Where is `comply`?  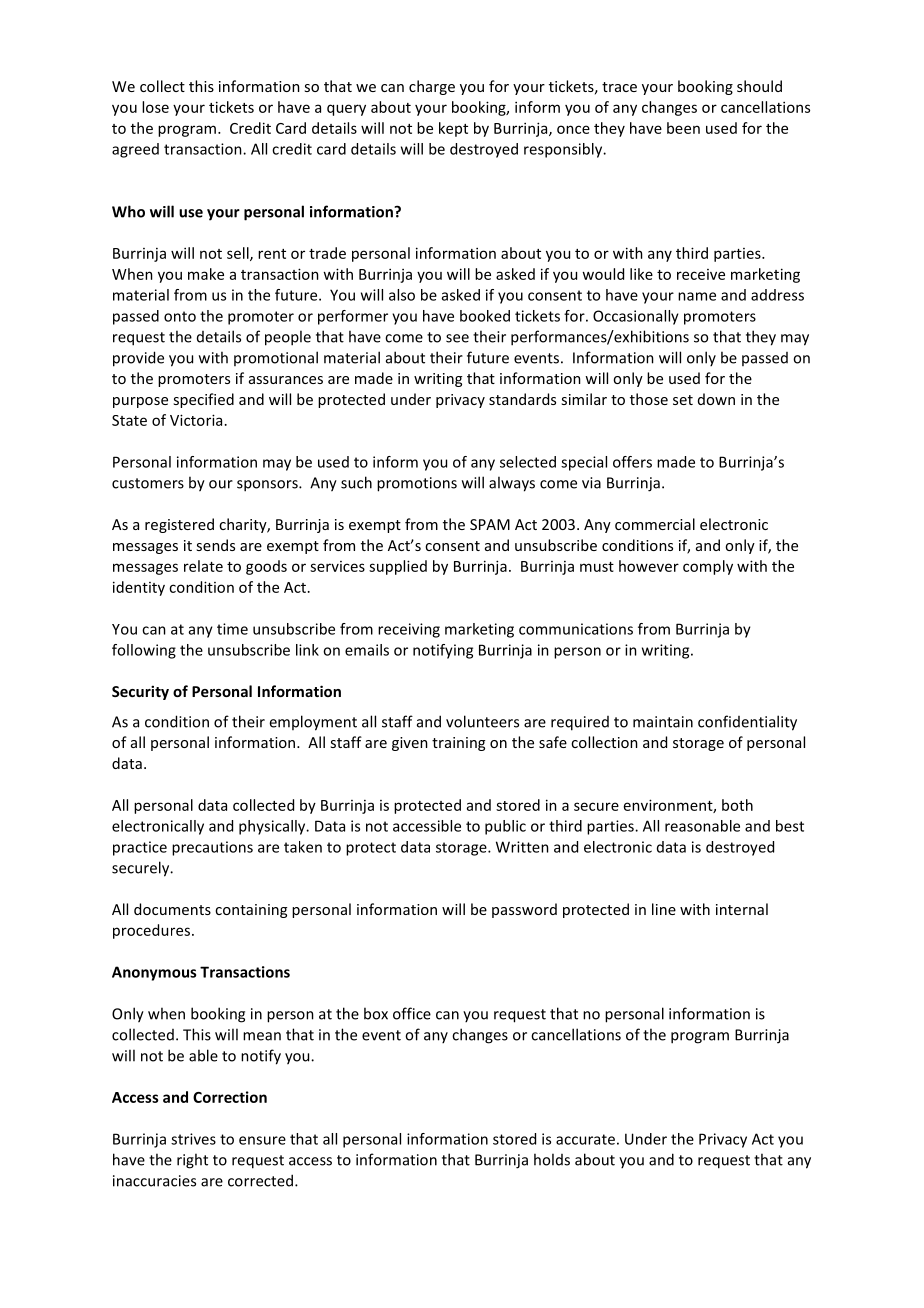
comply is located at coordinates (708, 567).
